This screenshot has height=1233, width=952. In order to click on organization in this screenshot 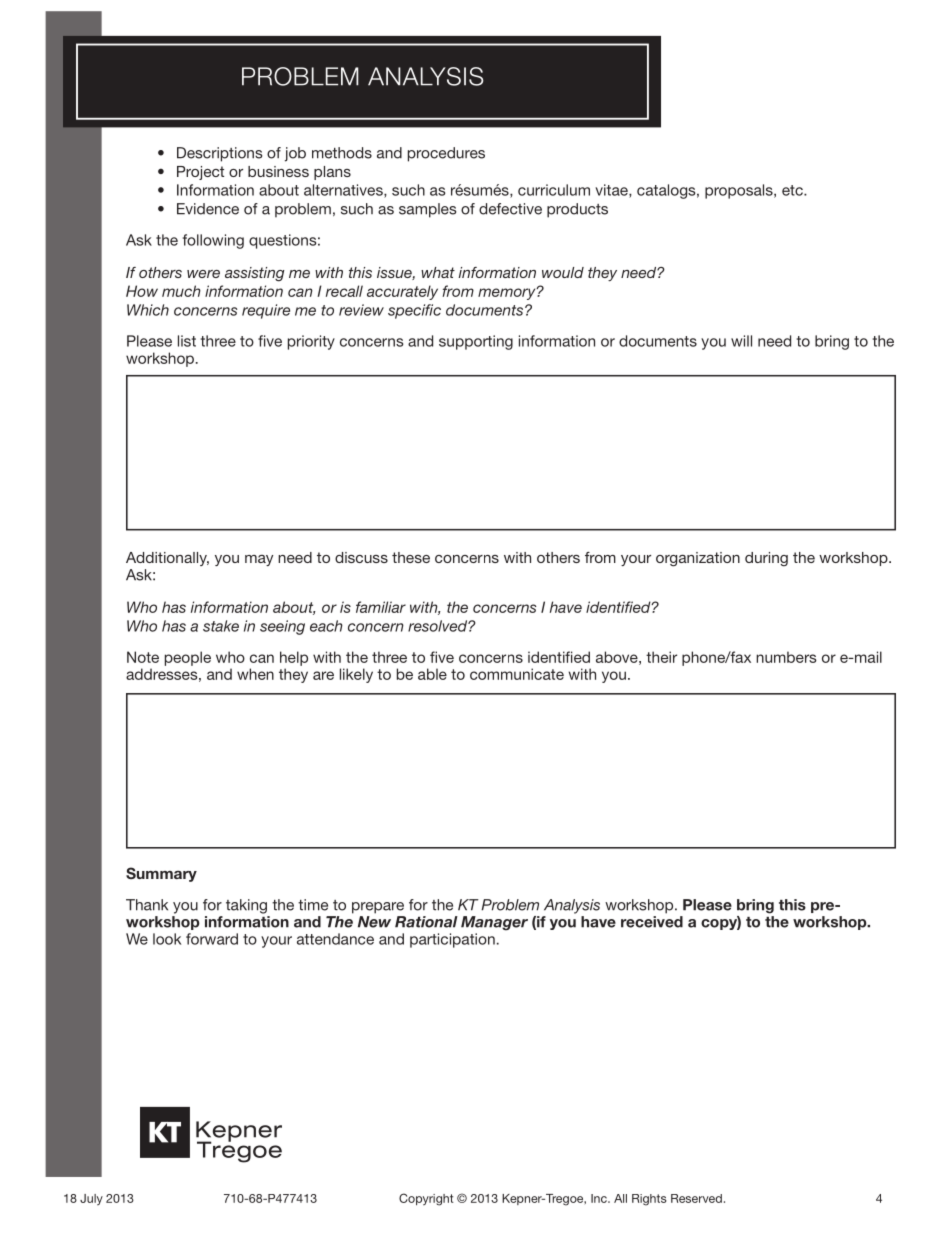, I will do `click(698, 559)`.
